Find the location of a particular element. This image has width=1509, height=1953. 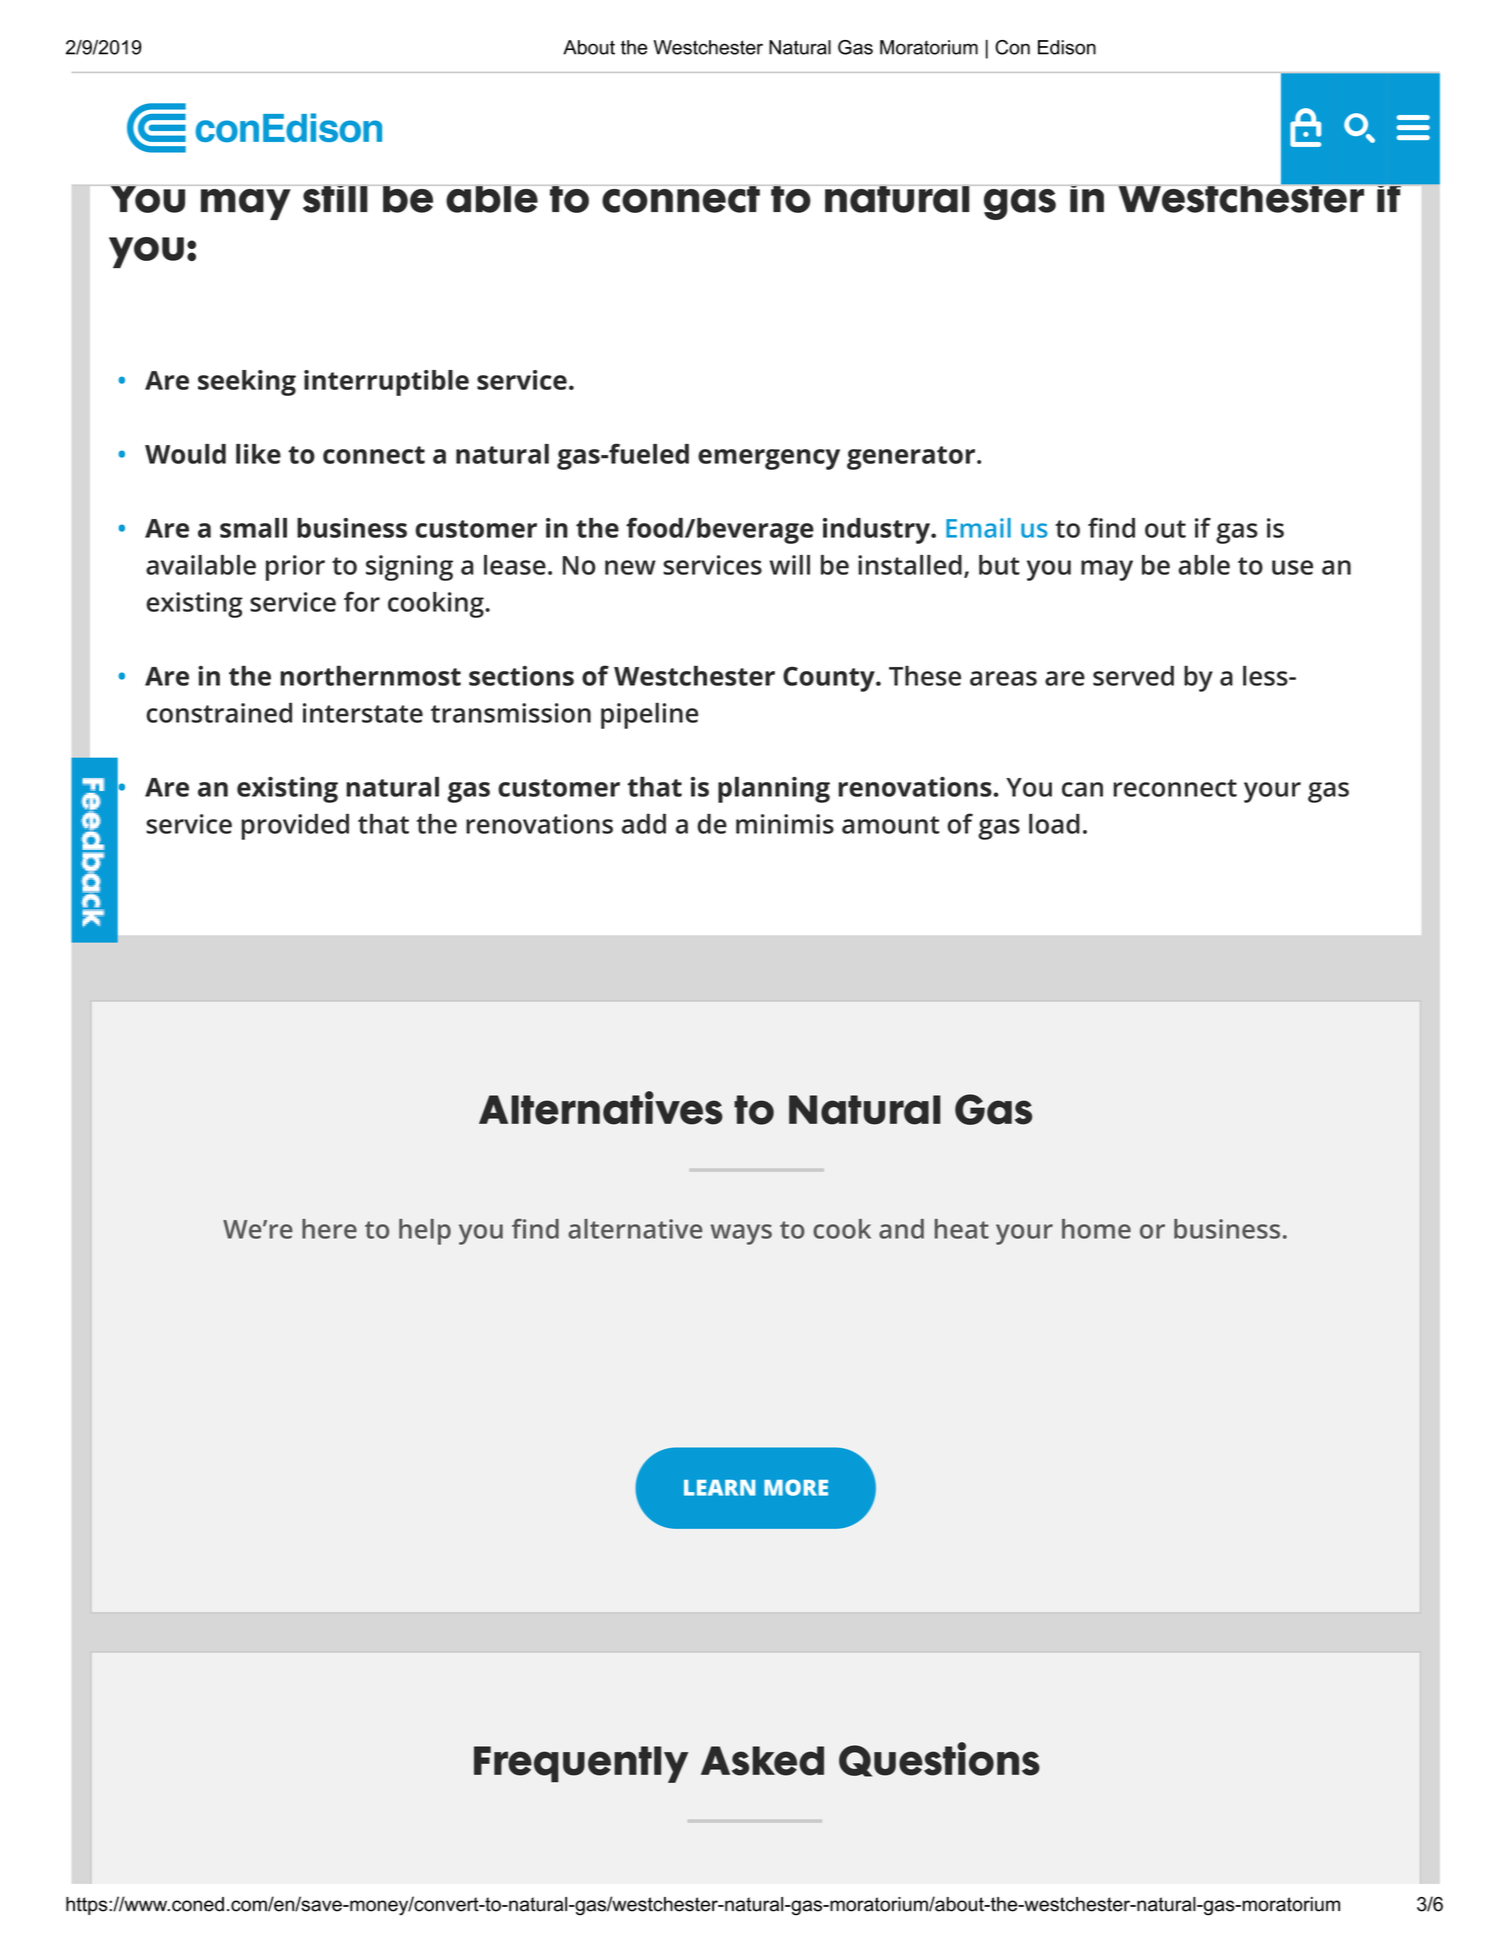

here is located at coordinates (329, 1229).
